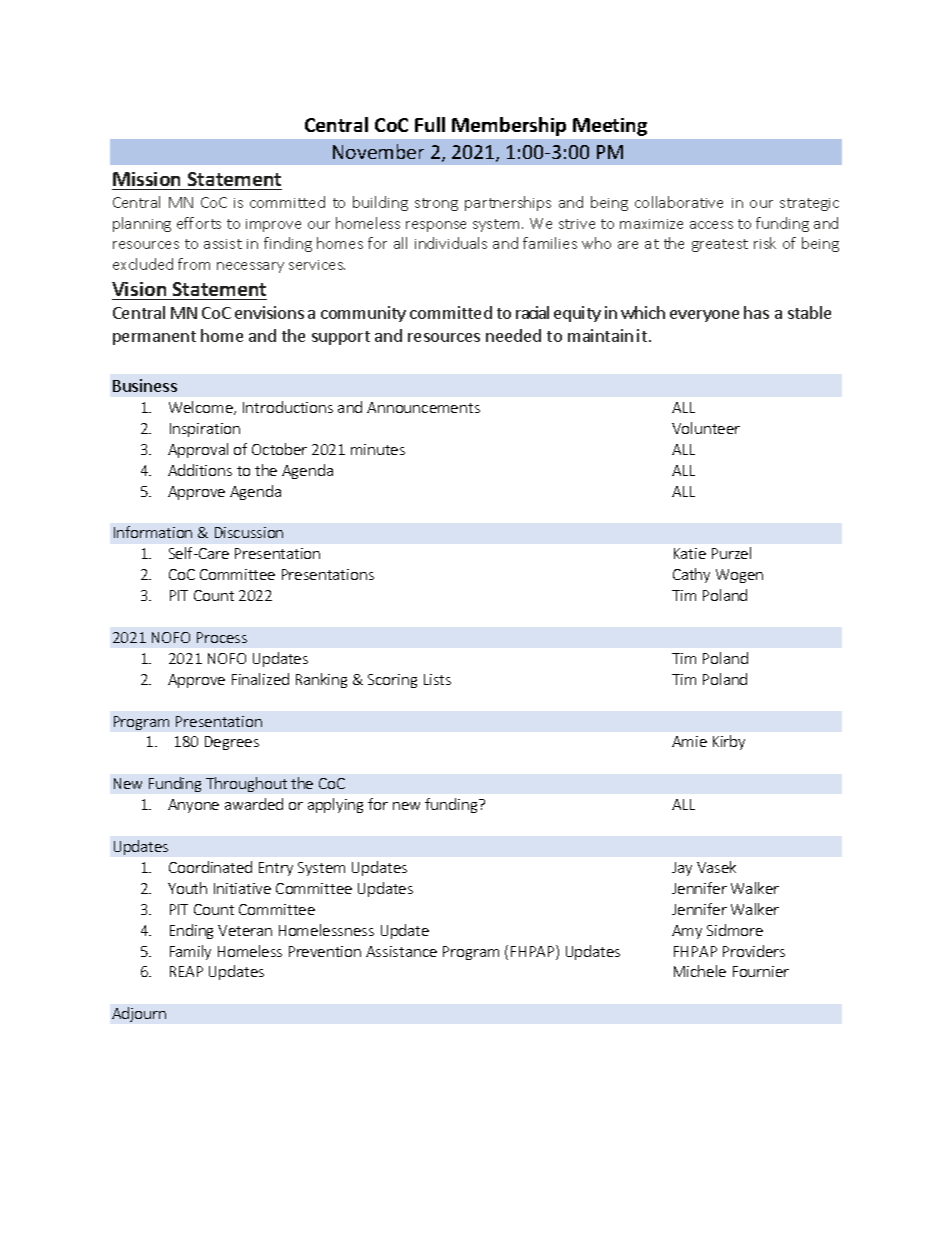 This document has width=952, height=1233. What do you see at coordinates (190, 952) in the document?
I see `Family` at bounding box center [190, 952].
